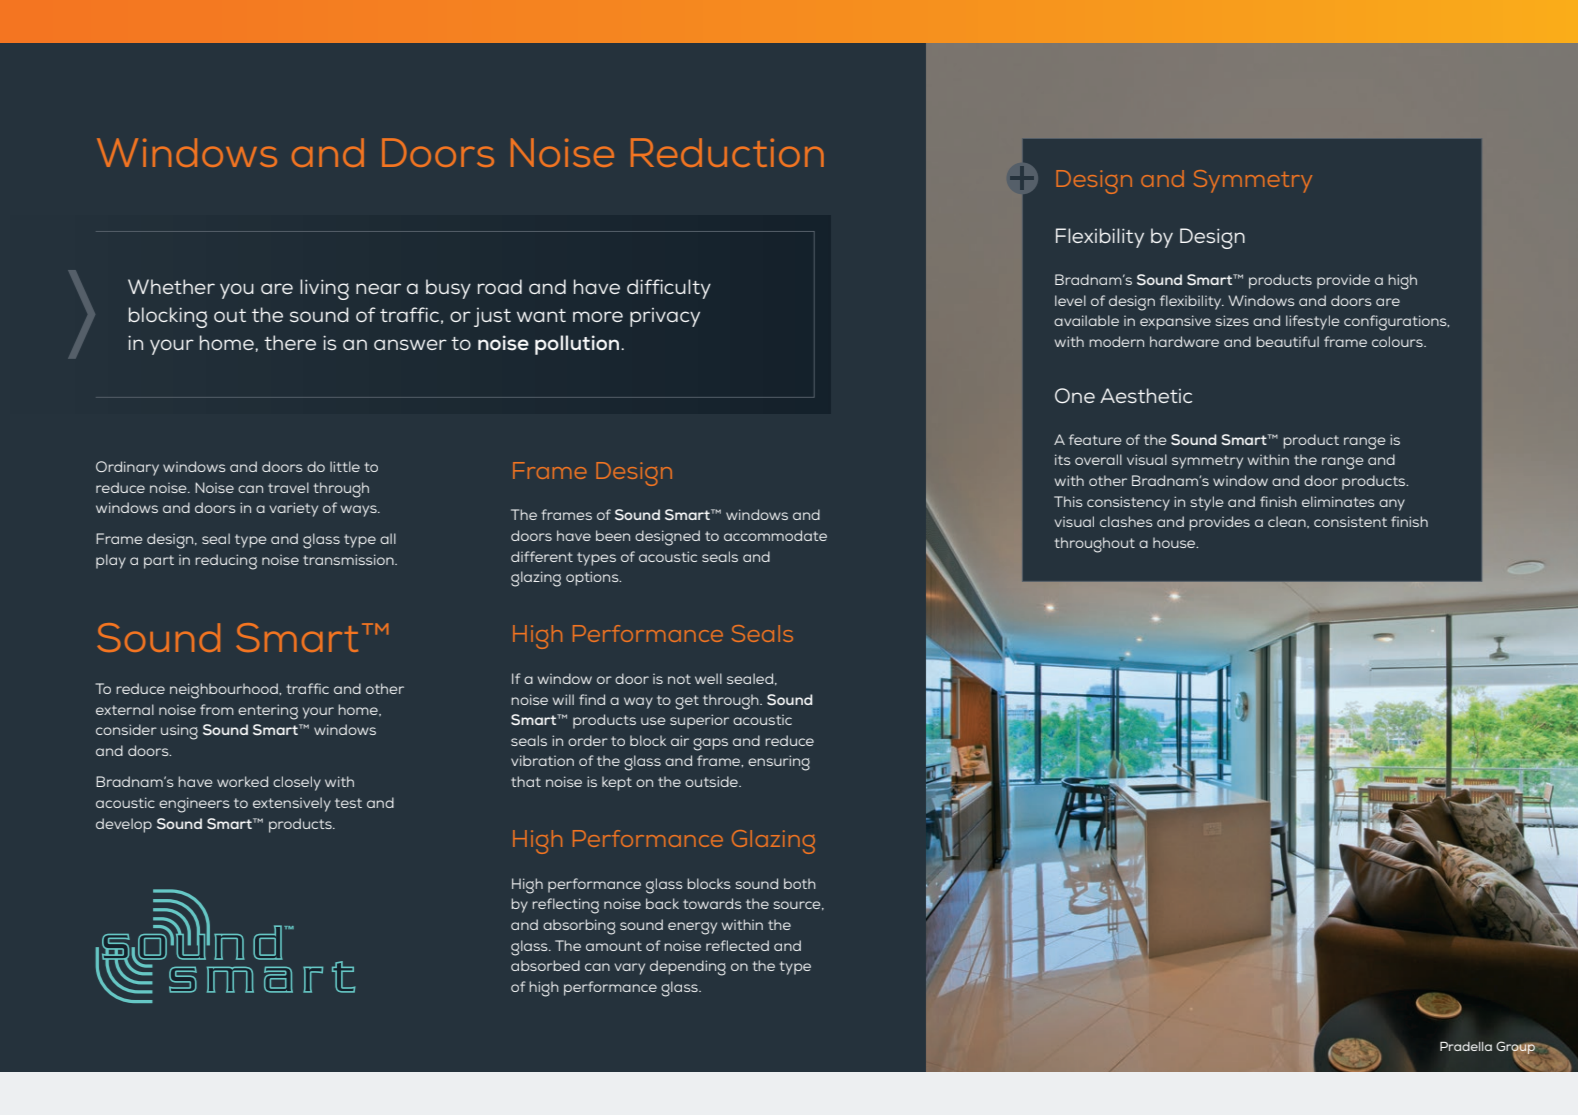  I want to click on absorbed, so click(545, 965).
